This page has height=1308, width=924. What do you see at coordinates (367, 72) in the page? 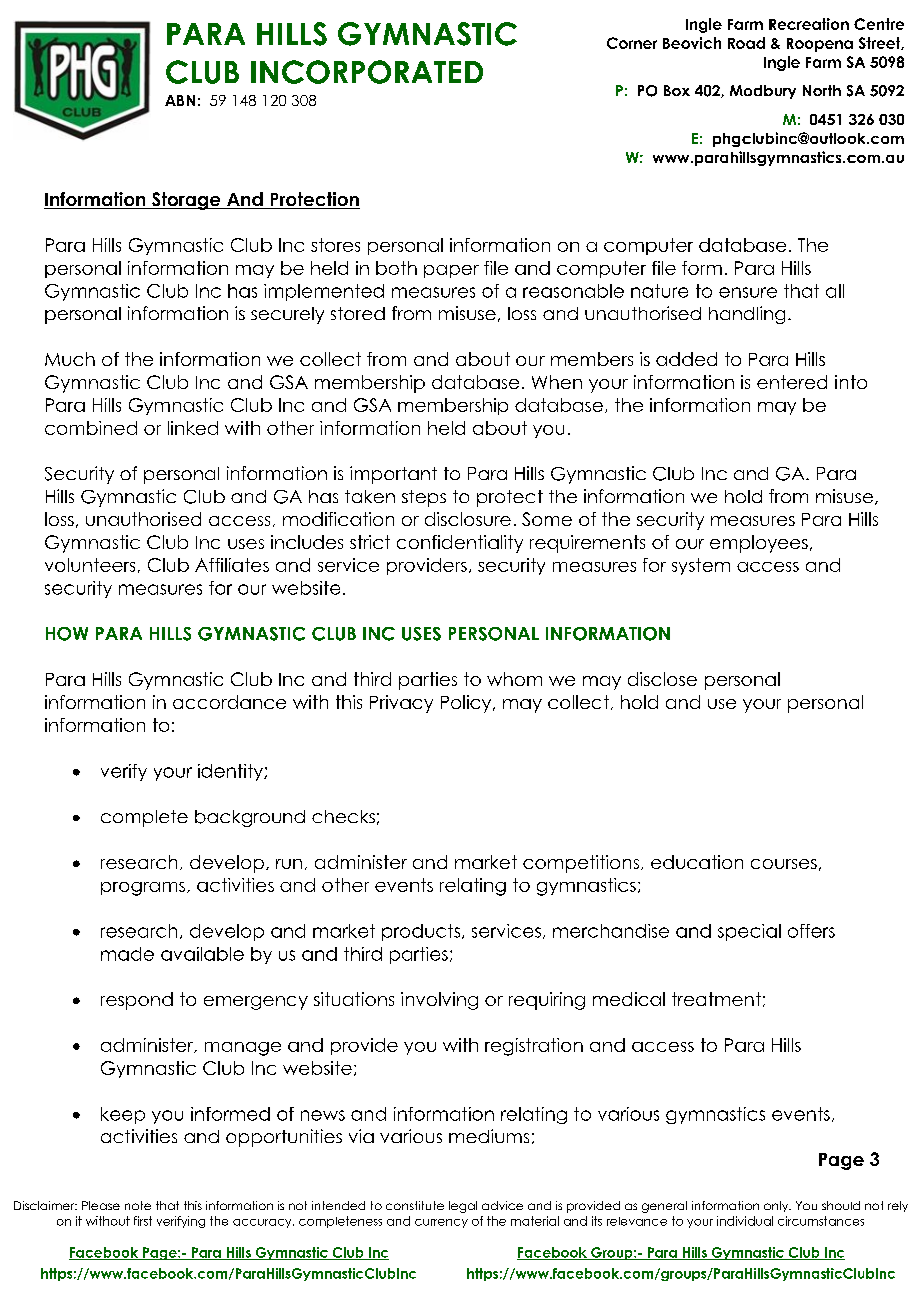
I see `INCORPORATED` at bounding box center [367, 72].
